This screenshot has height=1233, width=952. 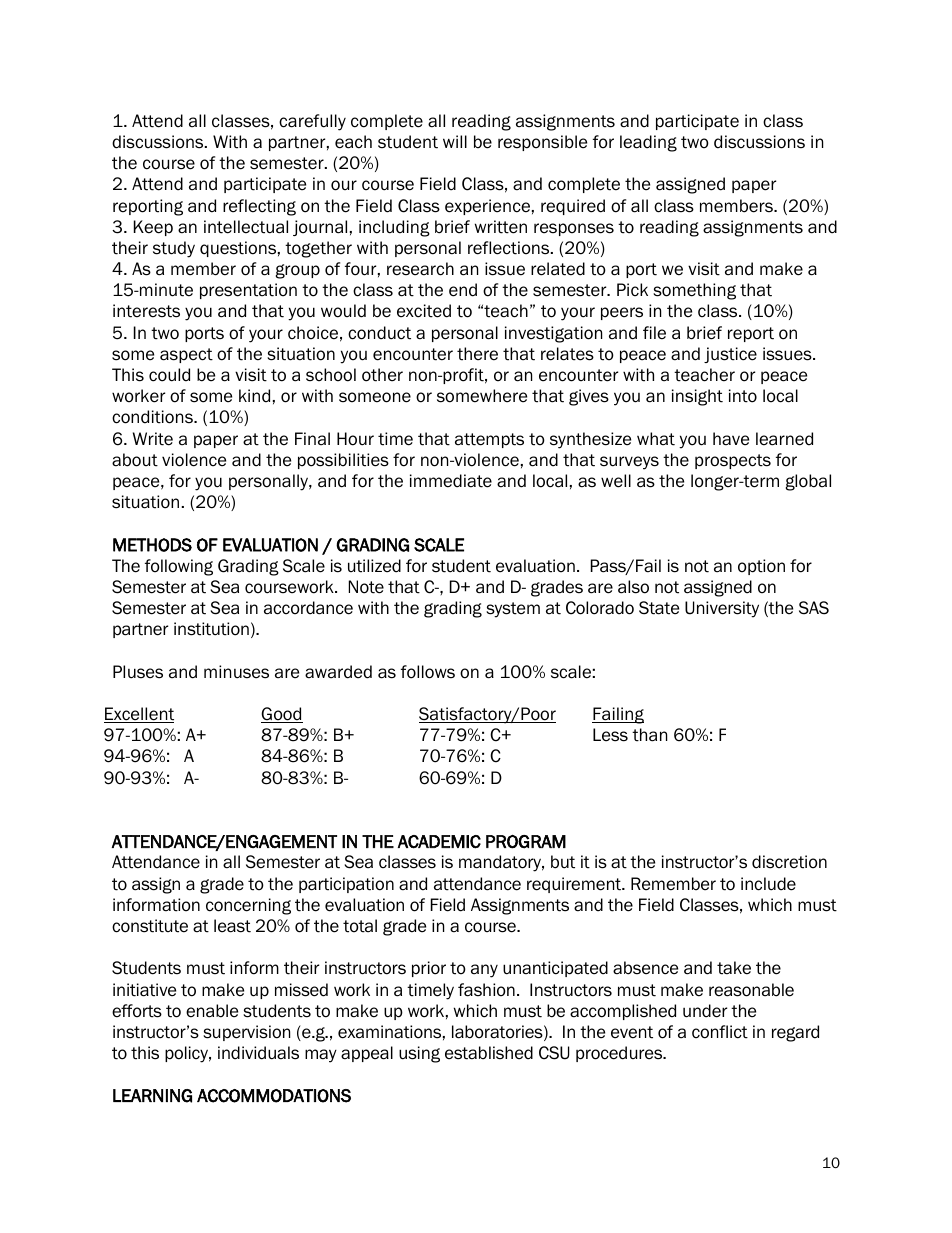 I want to click on ACADEMIC, so click(x=439, y=842).
